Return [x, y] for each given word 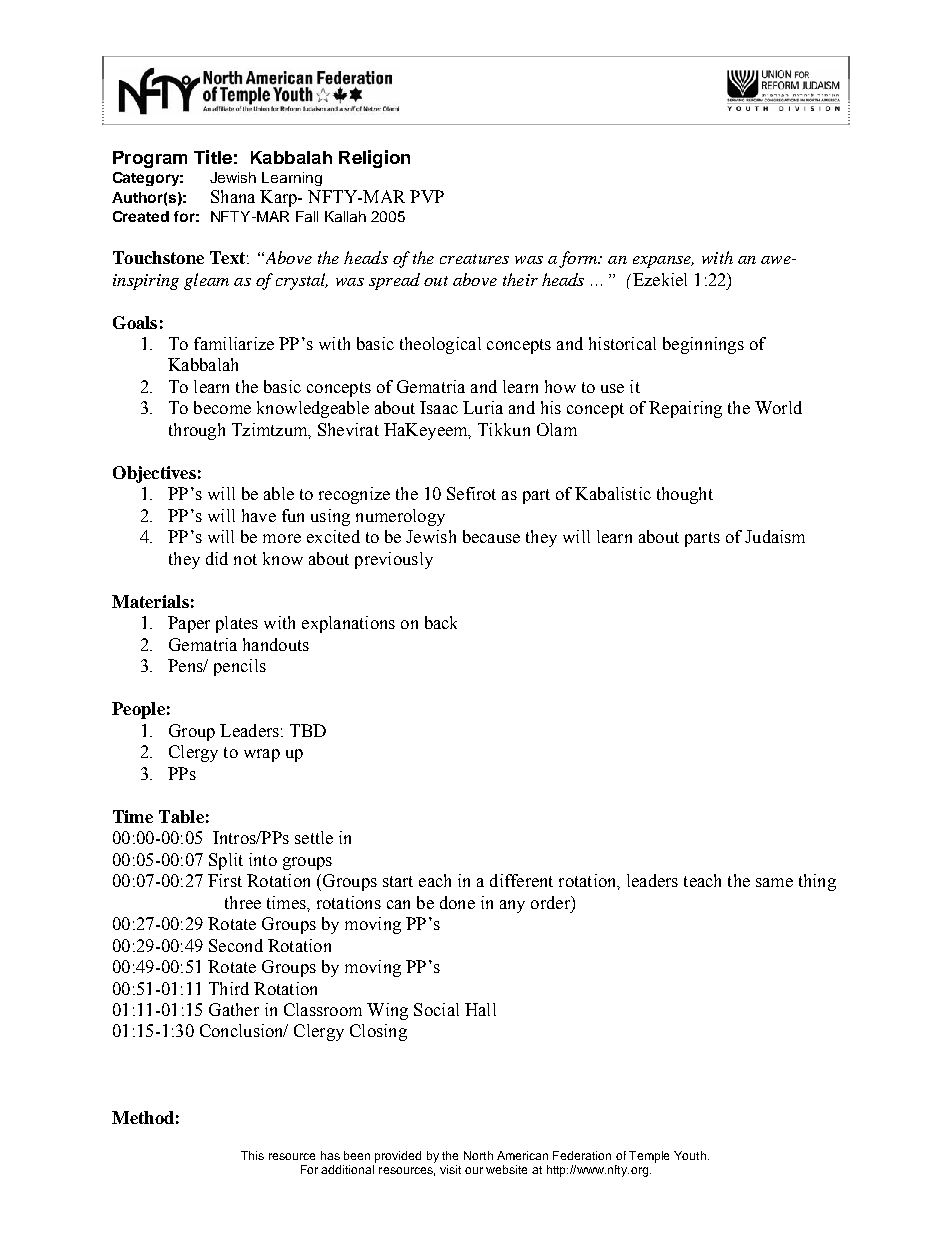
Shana [233, 196]
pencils [240, 667]
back [441, 622]
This [252, 1155]
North [478, 1155]
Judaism [775, 536]
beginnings [703, 345]
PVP [427, 196]
